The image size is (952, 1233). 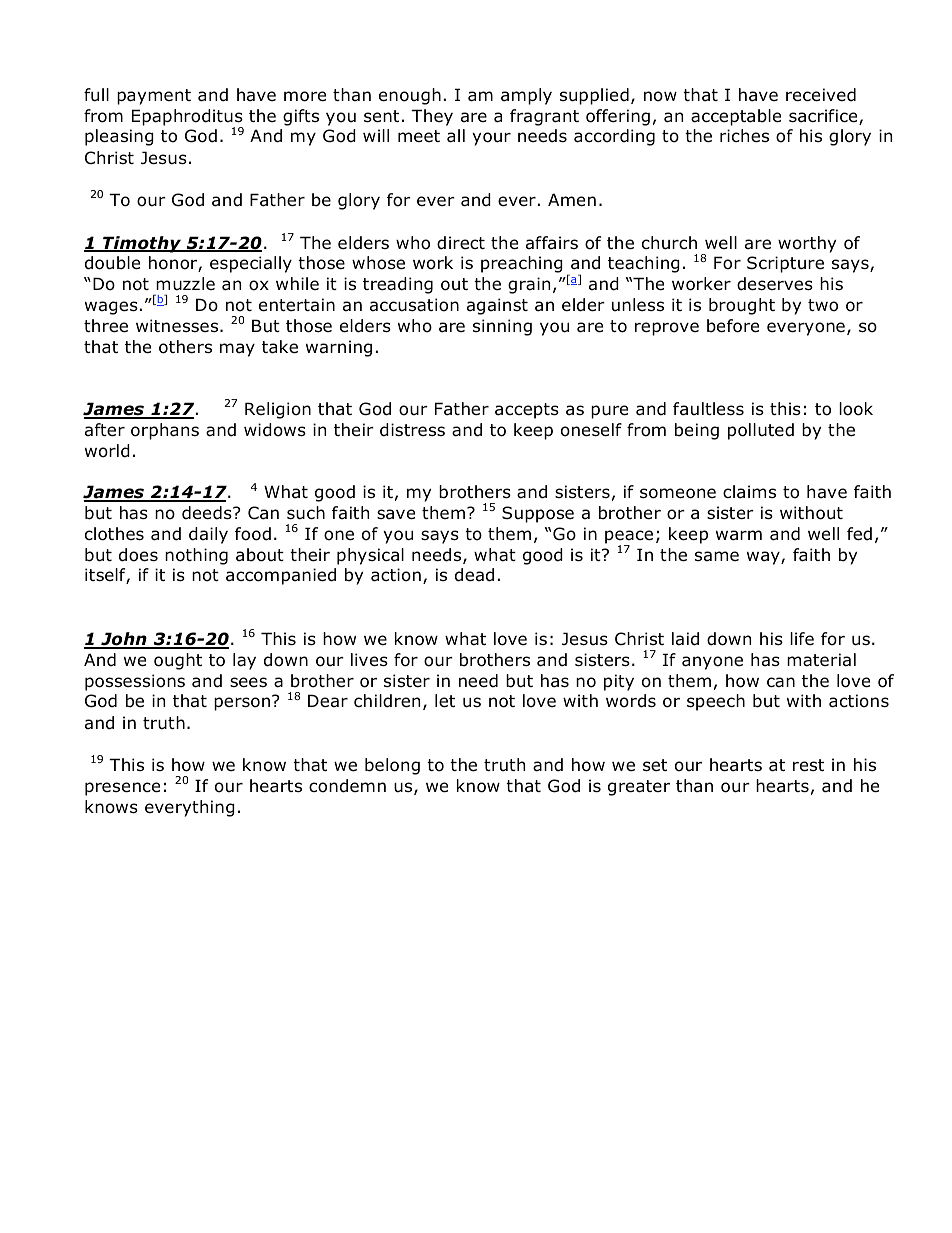 What do you see at coordinates (733, 326) in the screenshot?
I see `before` at bounding box center [733, 326].
